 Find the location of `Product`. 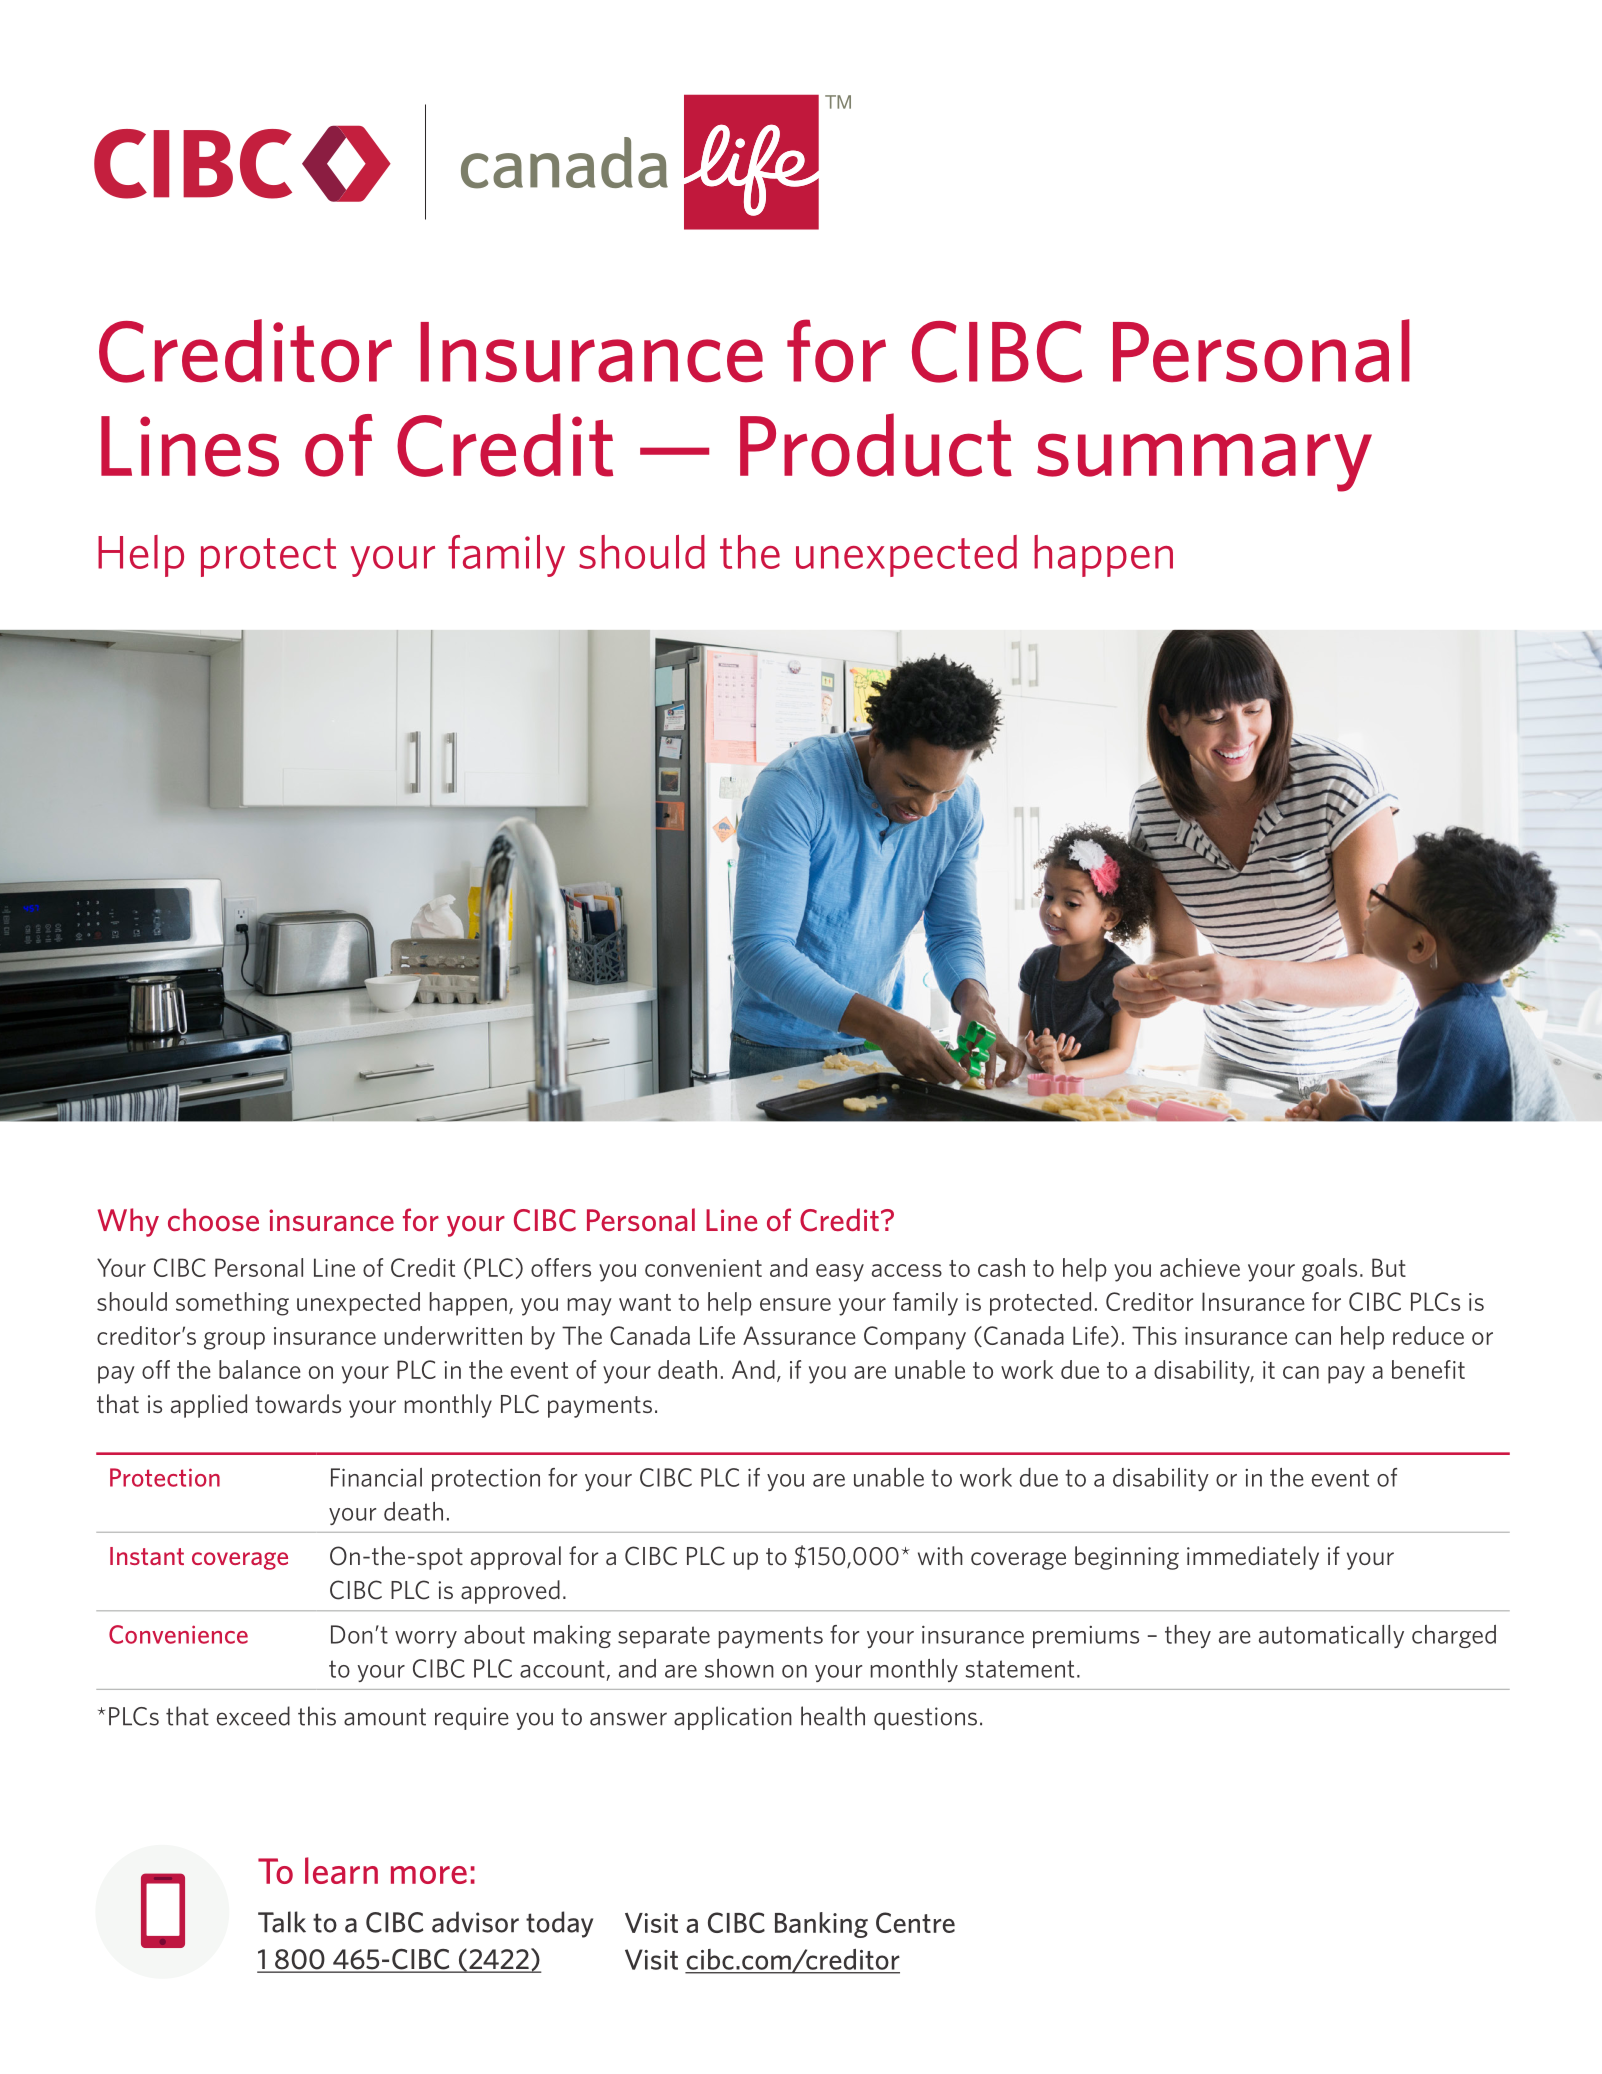

Product is located at coordinates (876, 445).
